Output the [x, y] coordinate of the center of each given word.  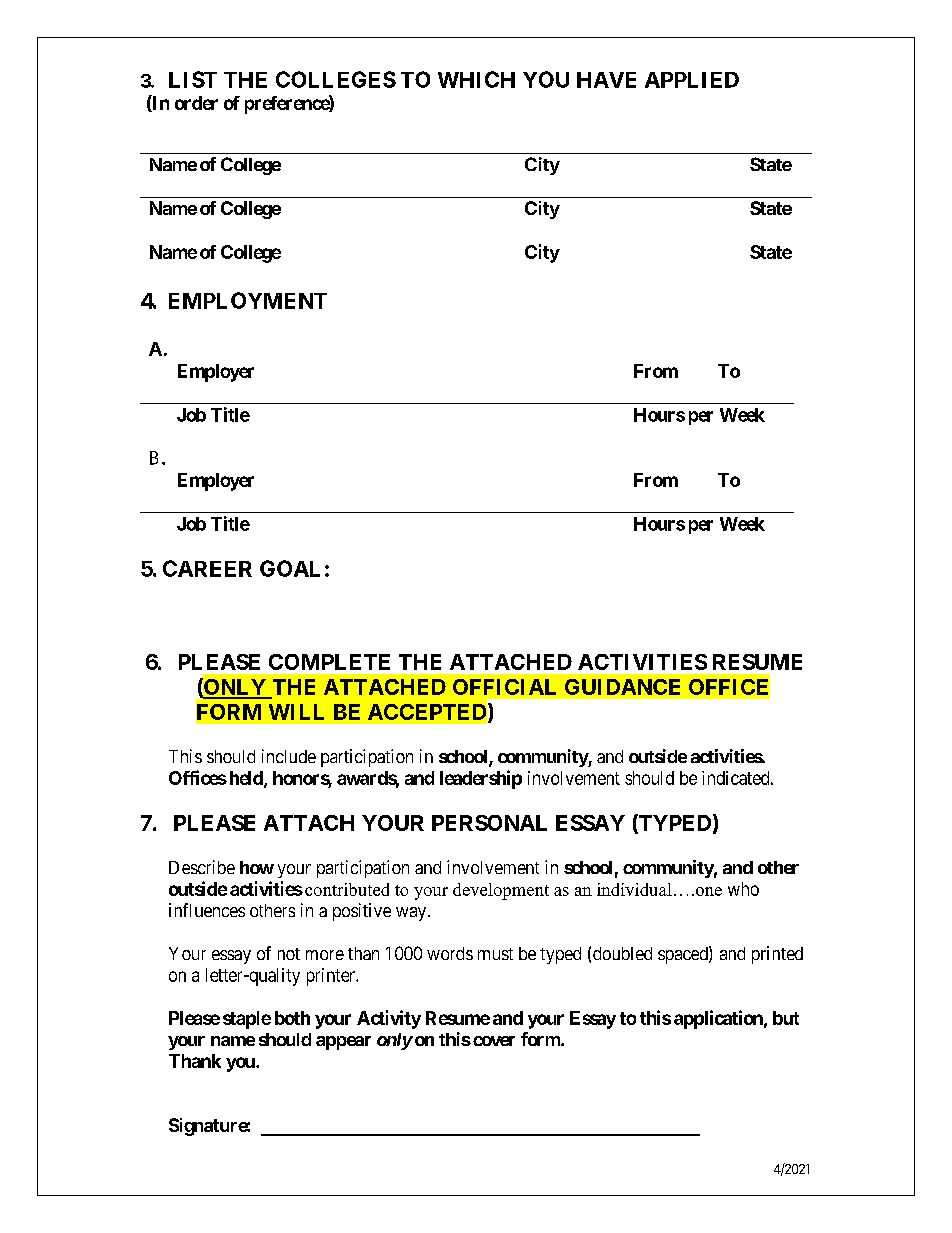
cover [494, 1041]
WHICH [476, 79]
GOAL [290, 568]
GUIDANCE [622, 687]
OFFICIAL [504, 687]
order [196, 103]
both [292, 1018]
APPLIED [692, 80]
